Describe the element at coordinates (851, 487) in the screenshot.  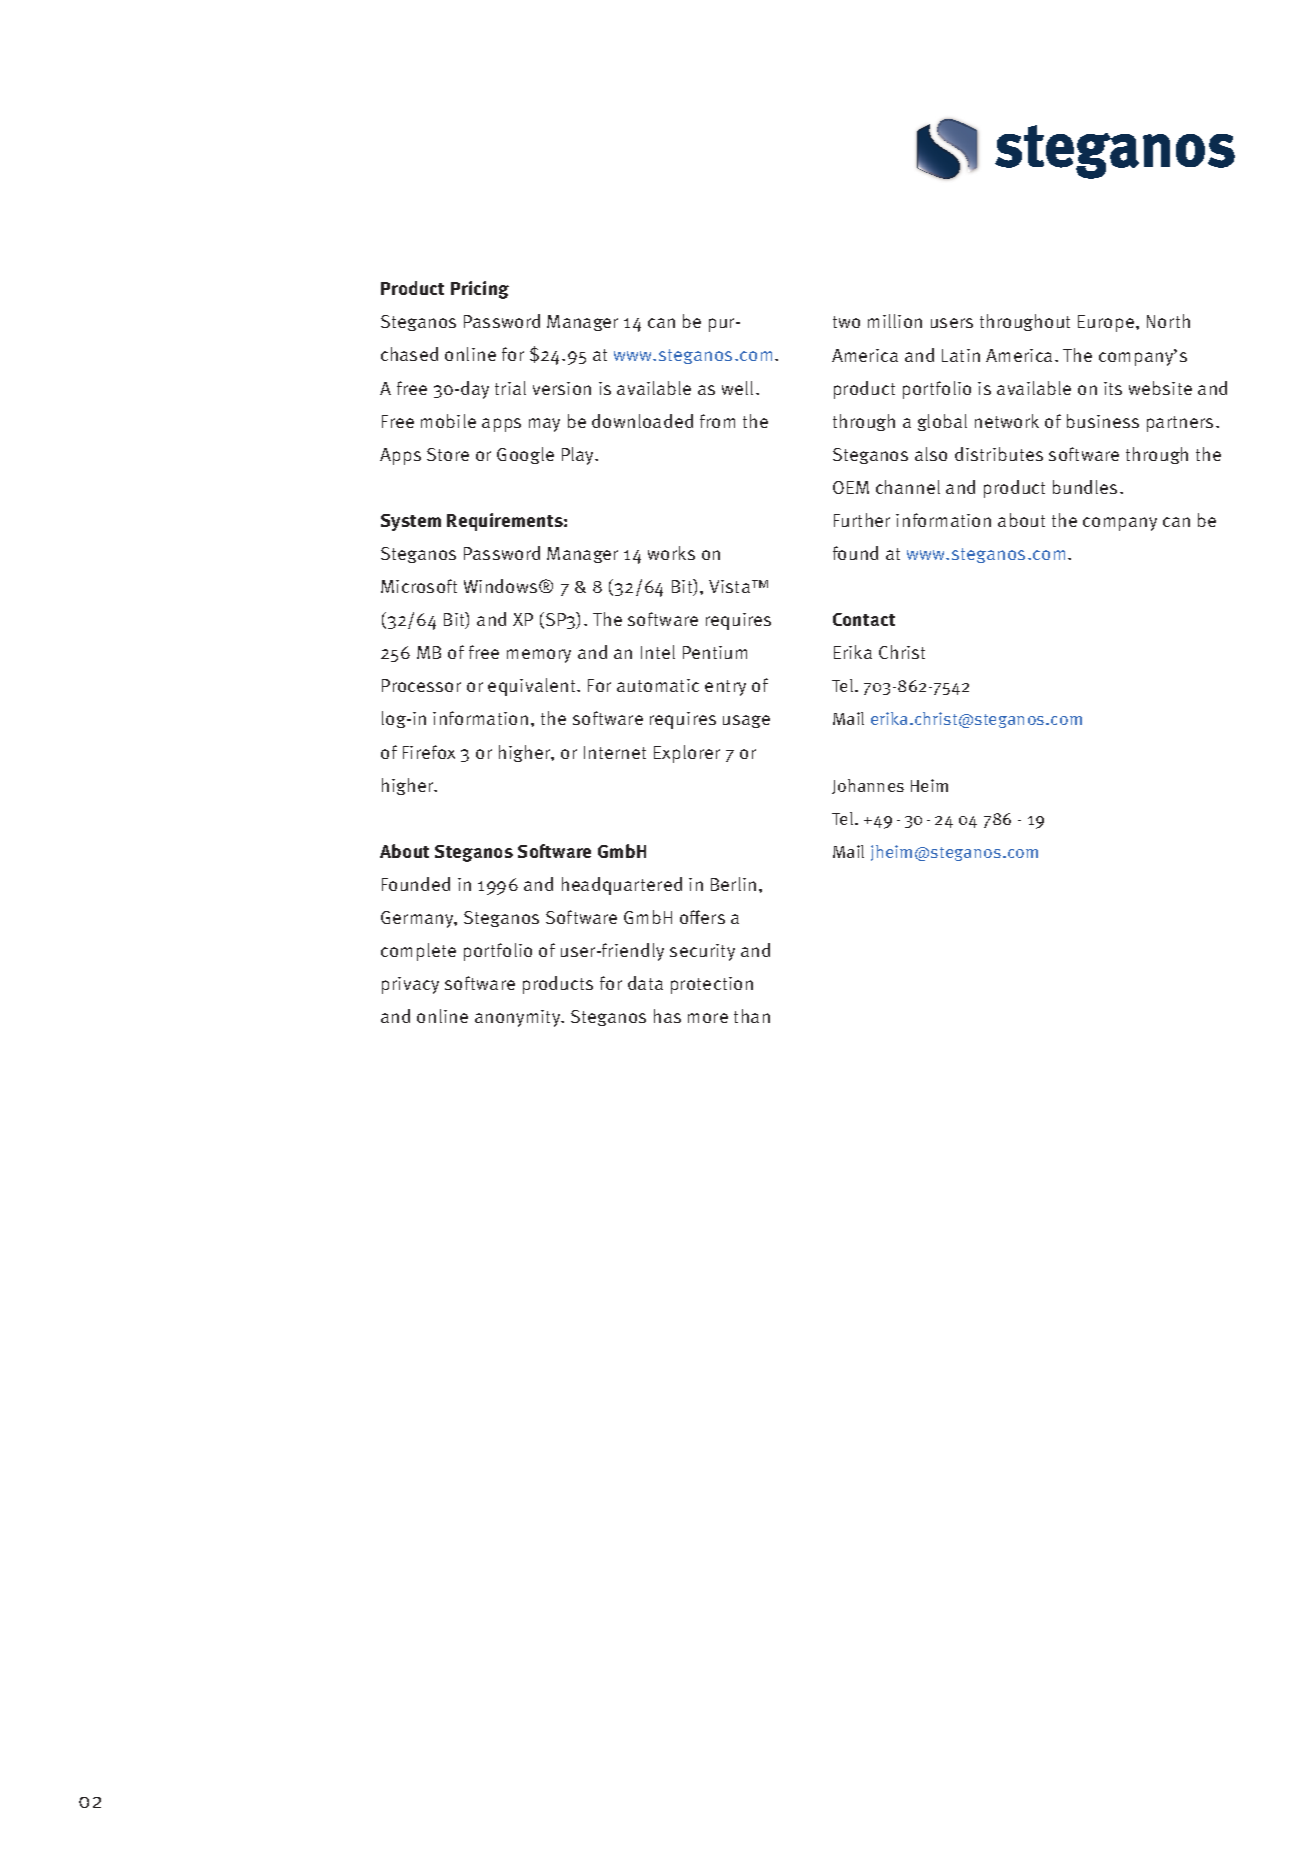
I see `OEM` at that location.
